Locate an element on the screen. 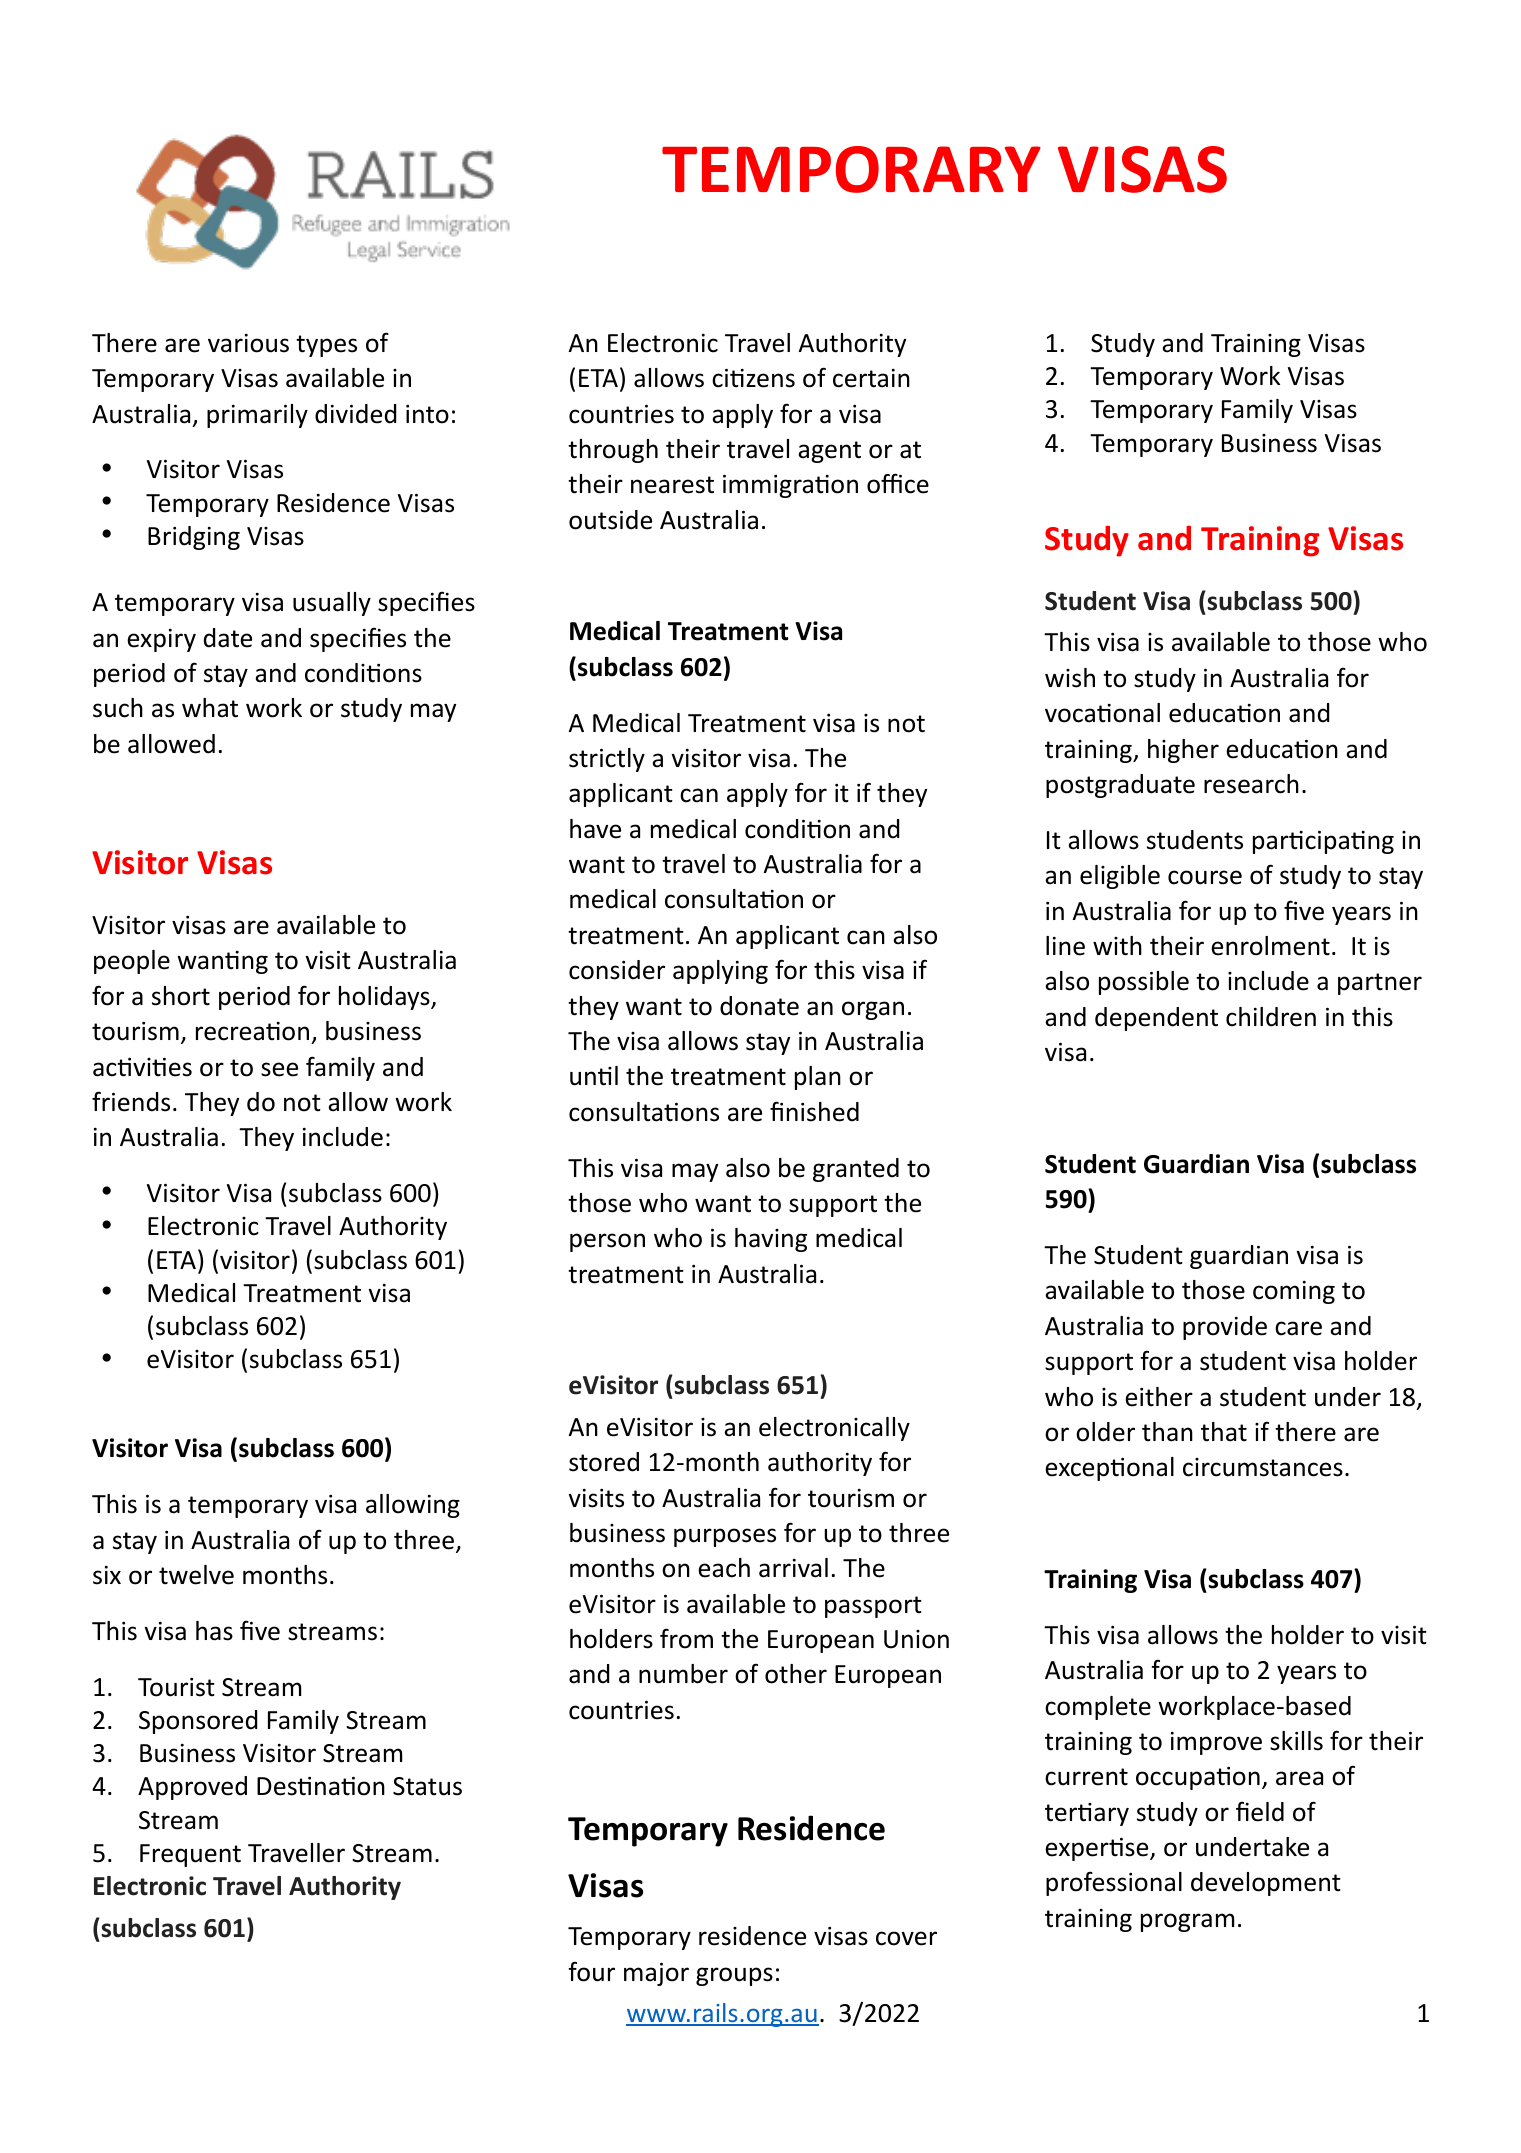 The width and height of the screenshot is (1521, 2153). circumstances is located at coordinates (1263, 1467).
